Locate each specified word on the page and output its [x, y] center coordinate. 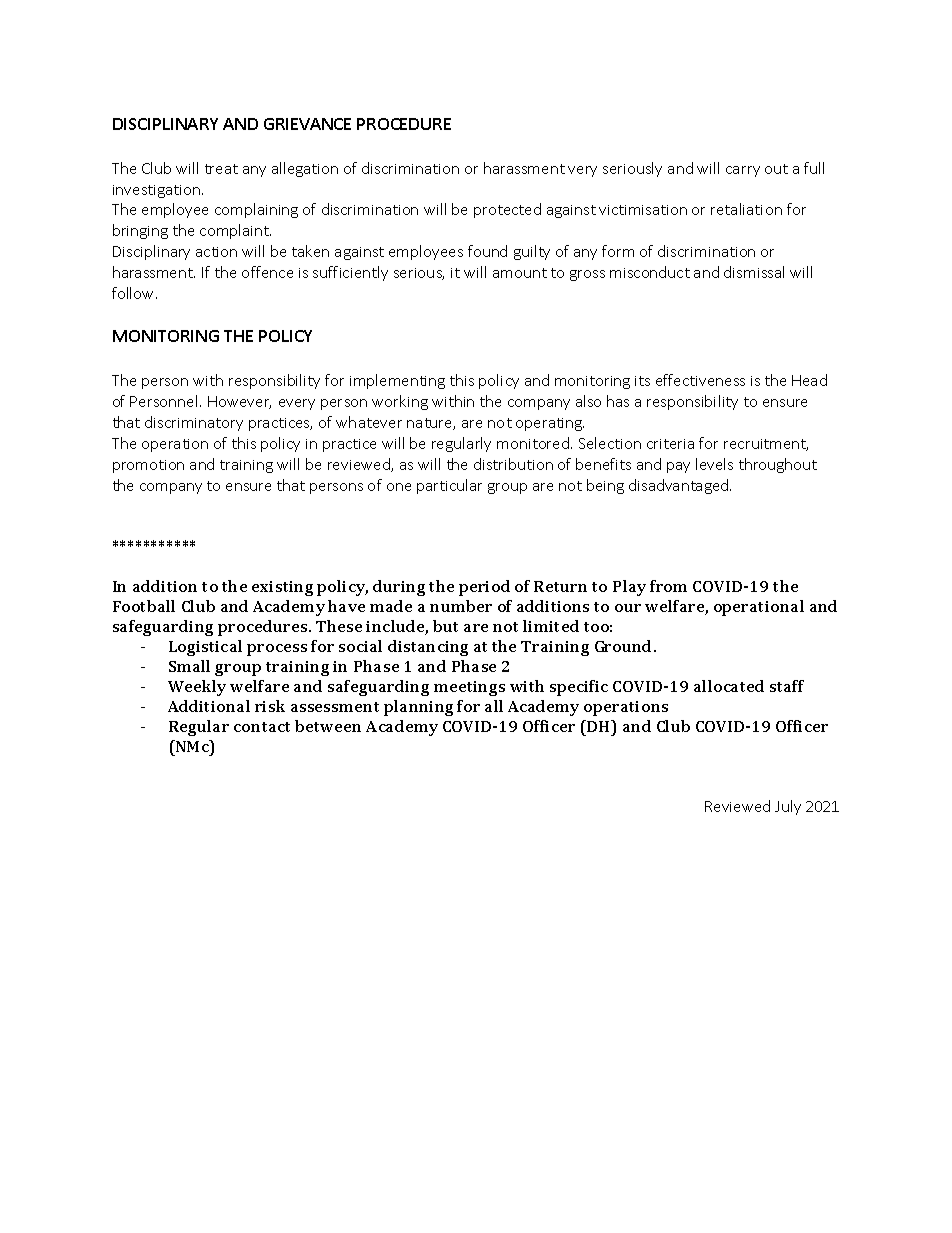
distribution [513, 464]
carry [743, 171]
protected [507, 210]
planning [418, 708]
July [788, 807]
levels [714, 464]
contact [262, 727]
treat [221, 169]
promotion [148, 466]
